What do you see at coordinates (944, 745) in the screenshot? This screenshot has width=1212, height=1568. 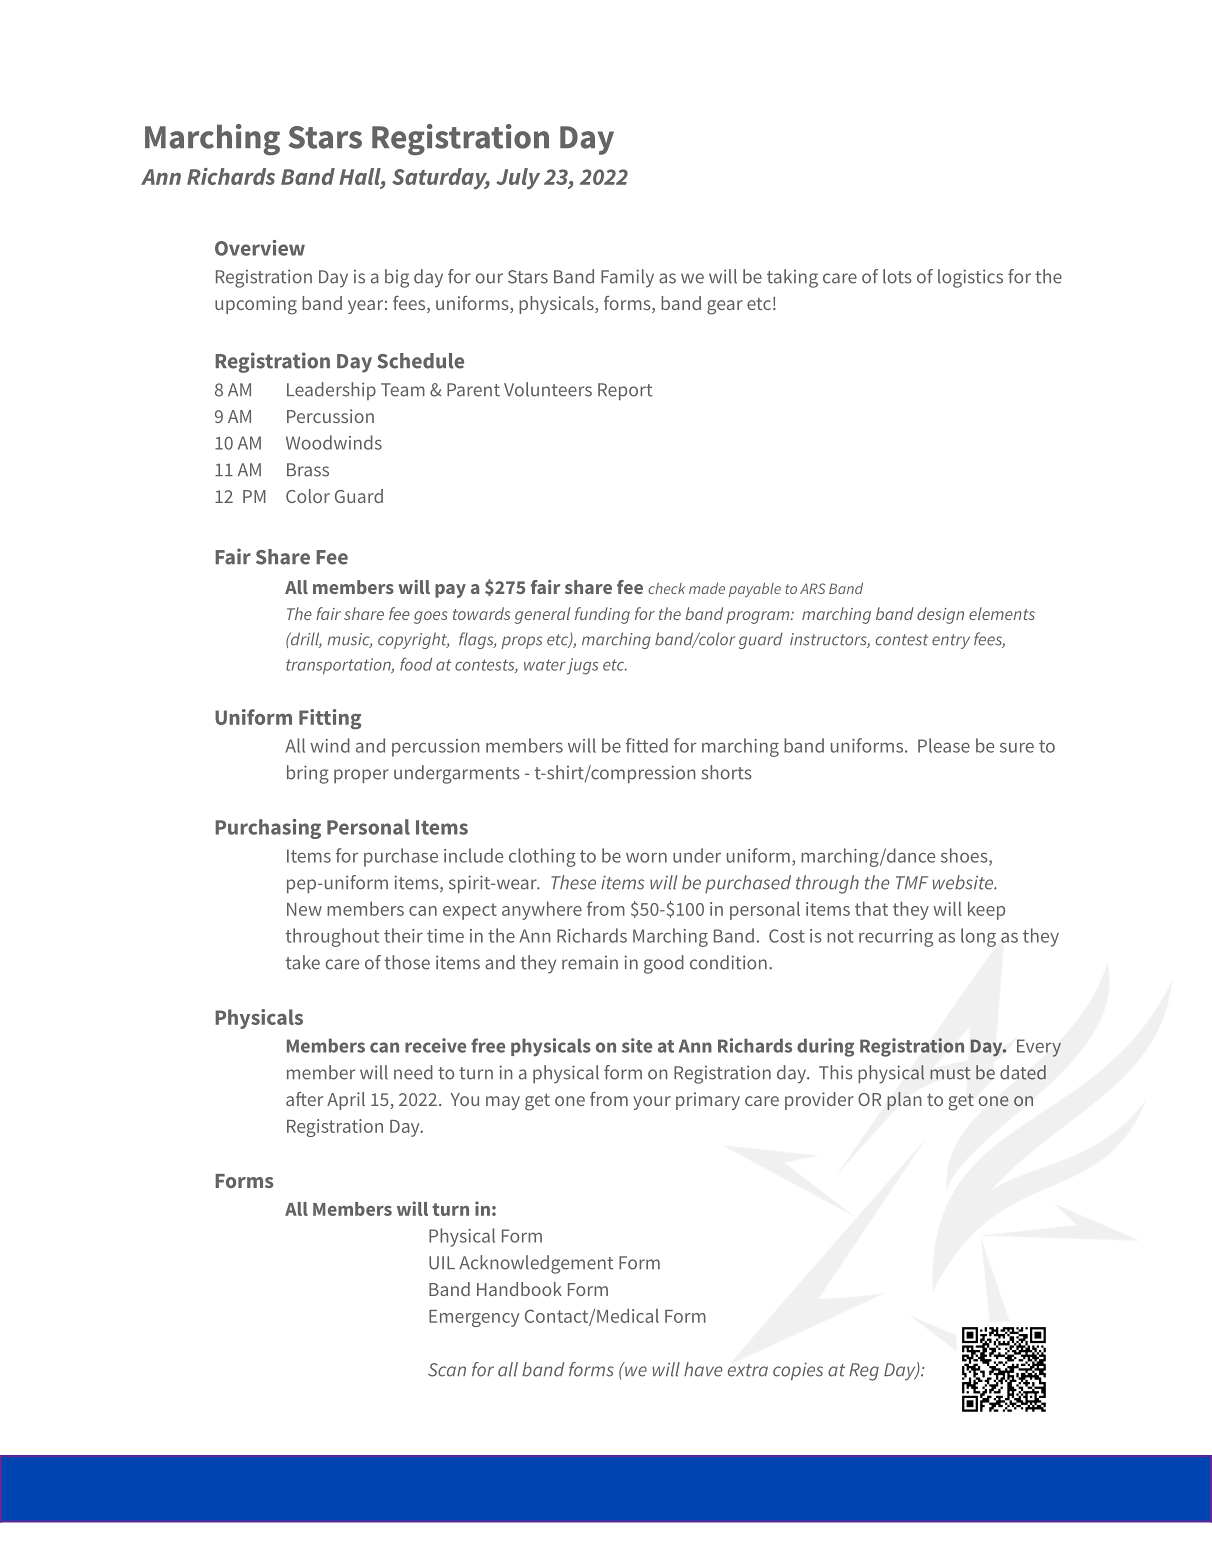 I see `Please` at bounding box center [944, 745].
